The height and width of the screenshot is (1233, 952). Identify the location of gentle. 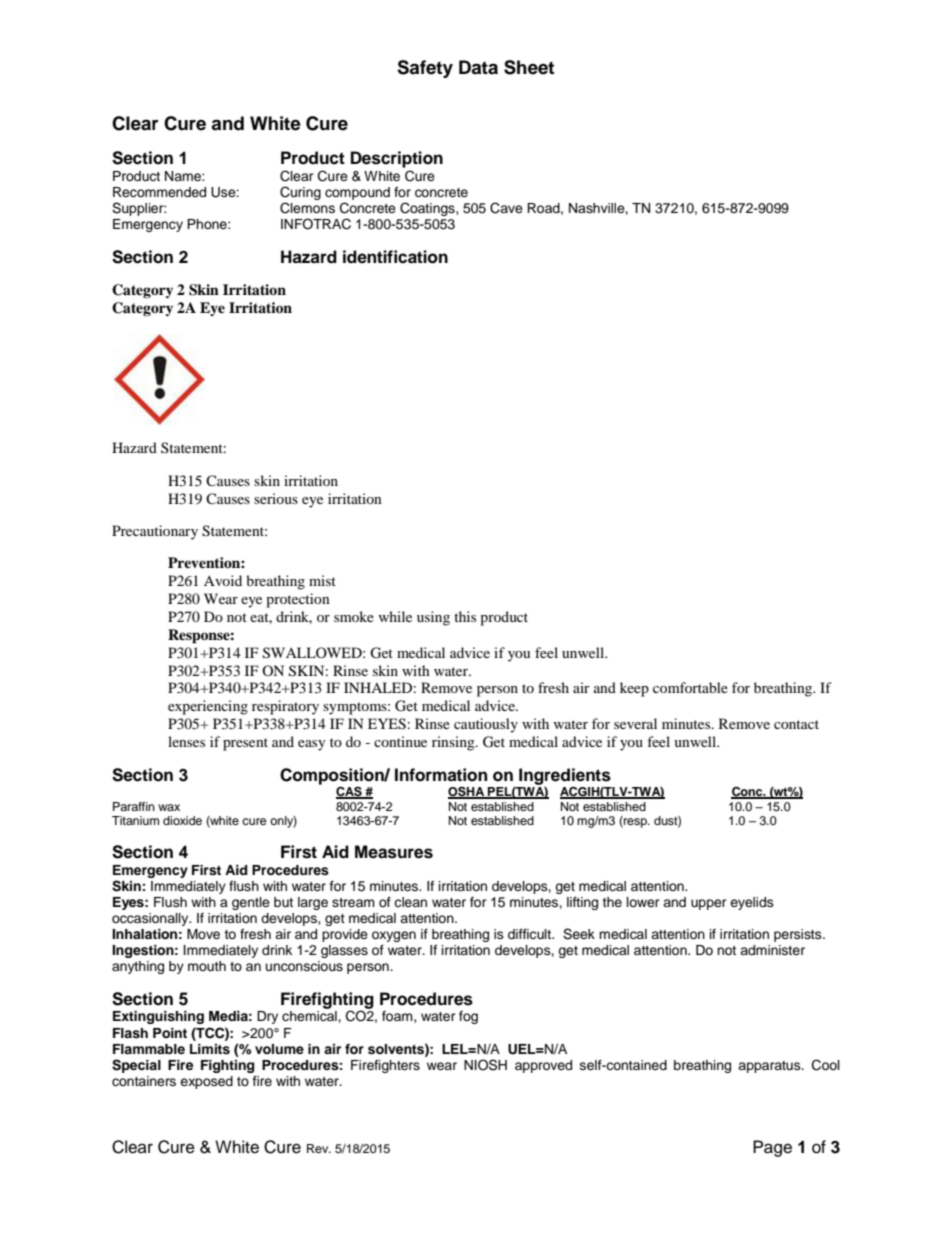
(251, 903).
